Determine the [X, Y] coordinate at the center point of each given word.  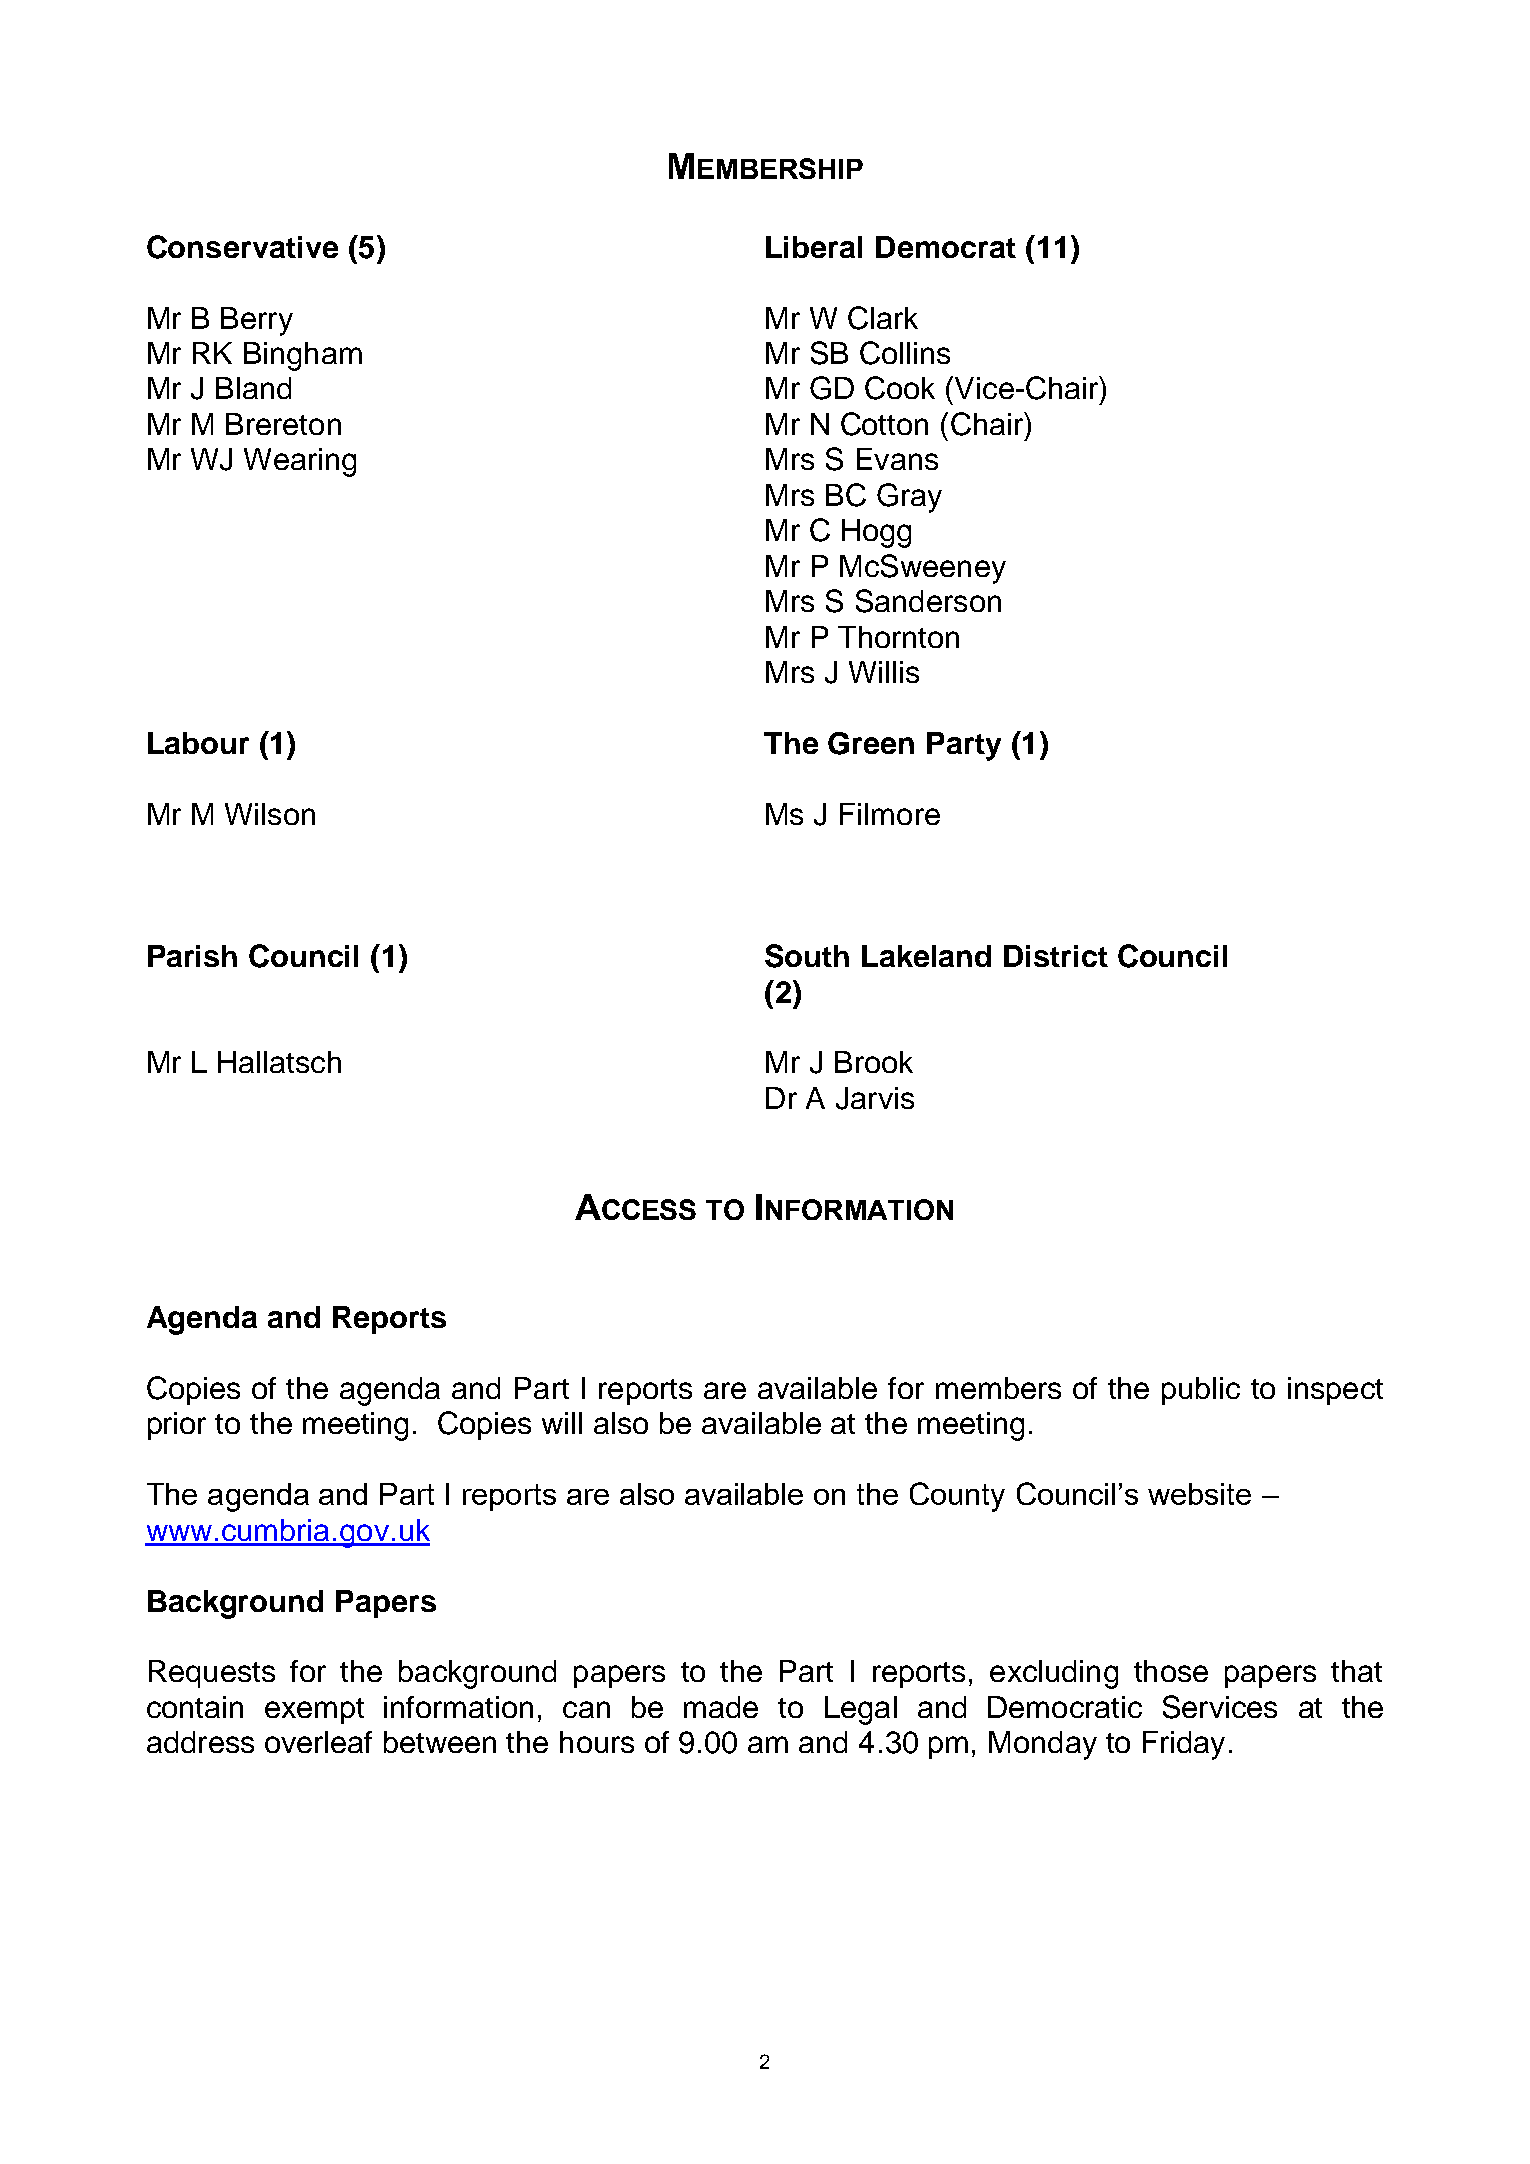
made [721, 1707]
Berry [257, 321]
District [1056, 956]
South [807, 956]
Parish [192, 956]
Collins [905, 353]
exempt [314, 1711]
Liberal [814, 247]
